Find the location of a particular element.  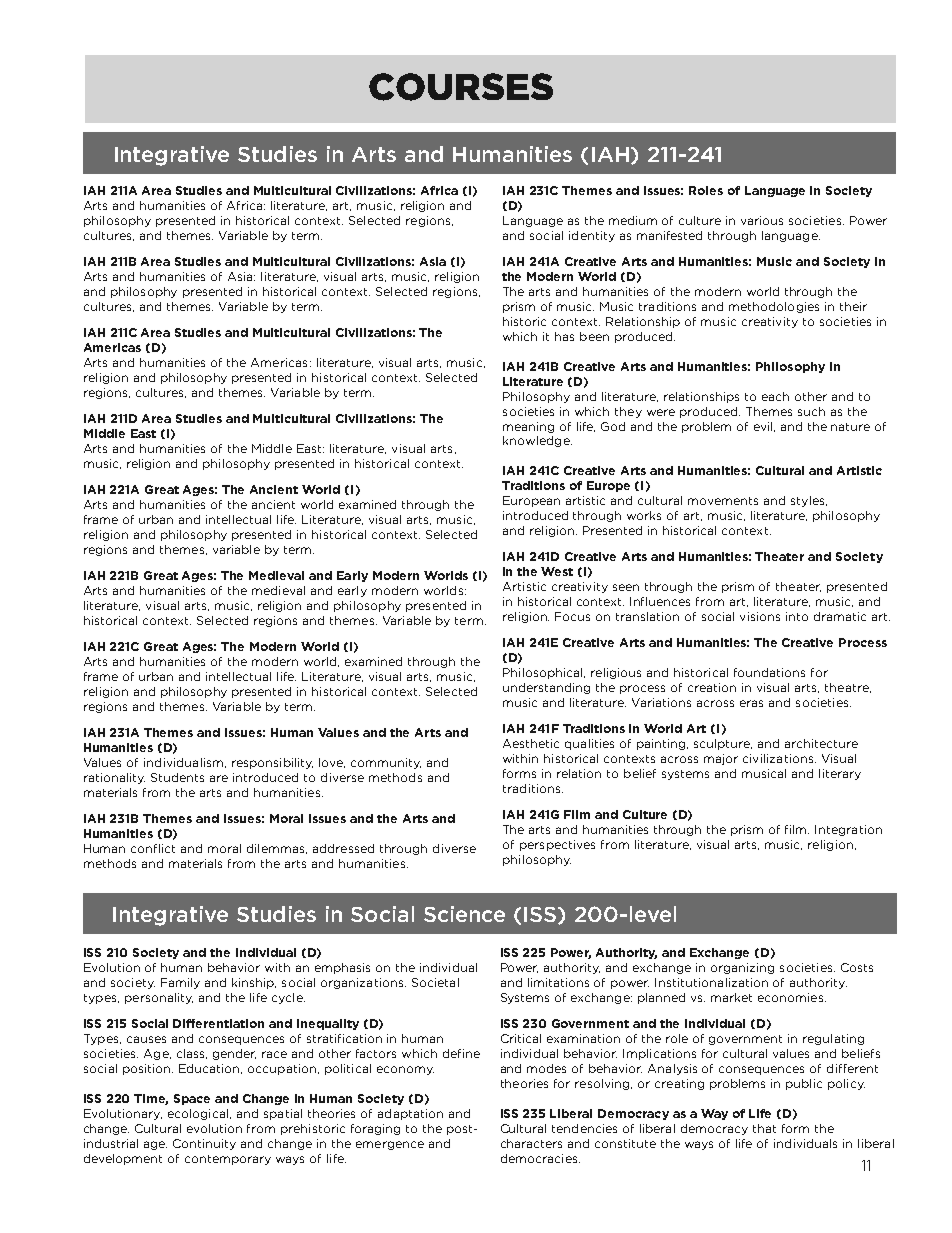

COURSES is located at coordinates (461, 87).
